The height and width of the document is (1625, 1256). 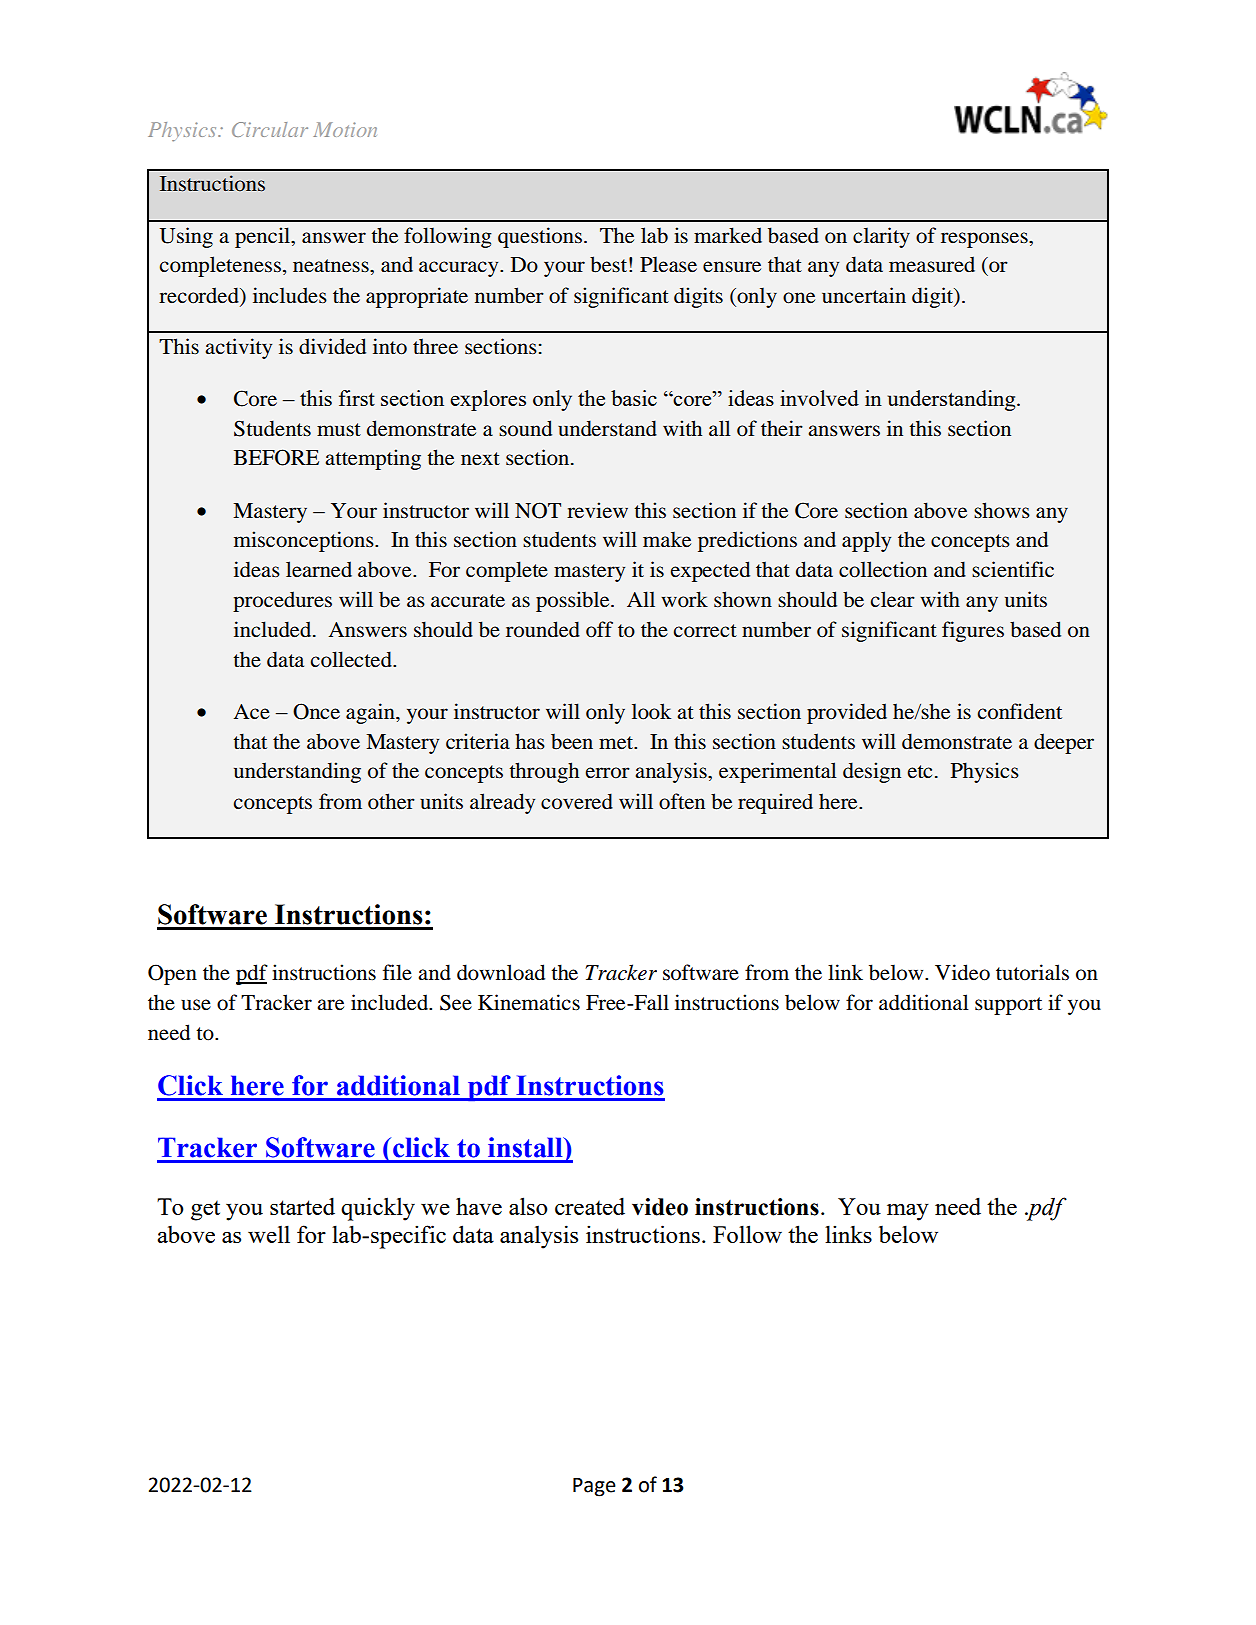 What do you see at coordinates (528, 1206) in the document?
I see `also` at bounding box center [528, 1206].
